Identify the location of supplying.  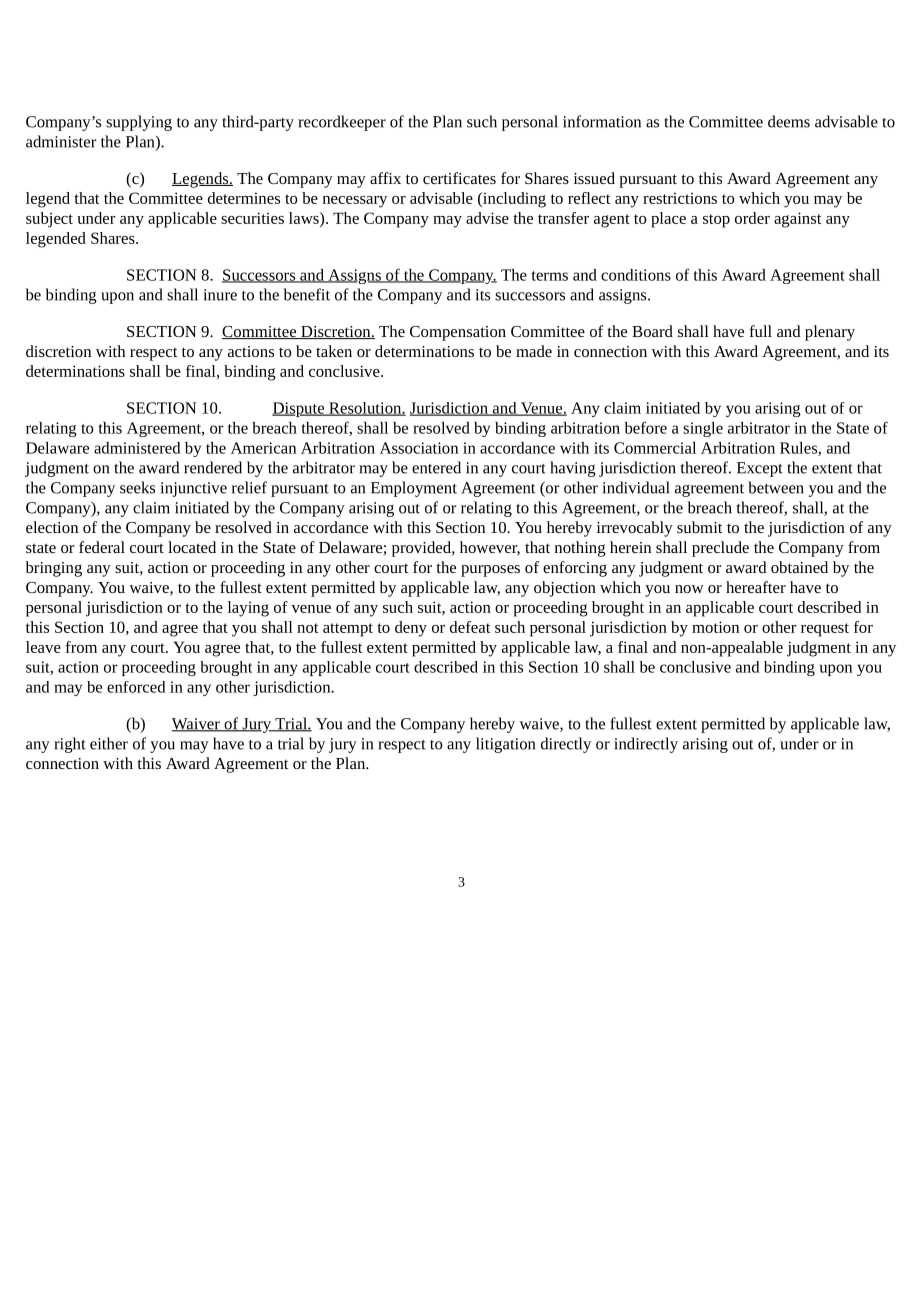
(139, 123).
